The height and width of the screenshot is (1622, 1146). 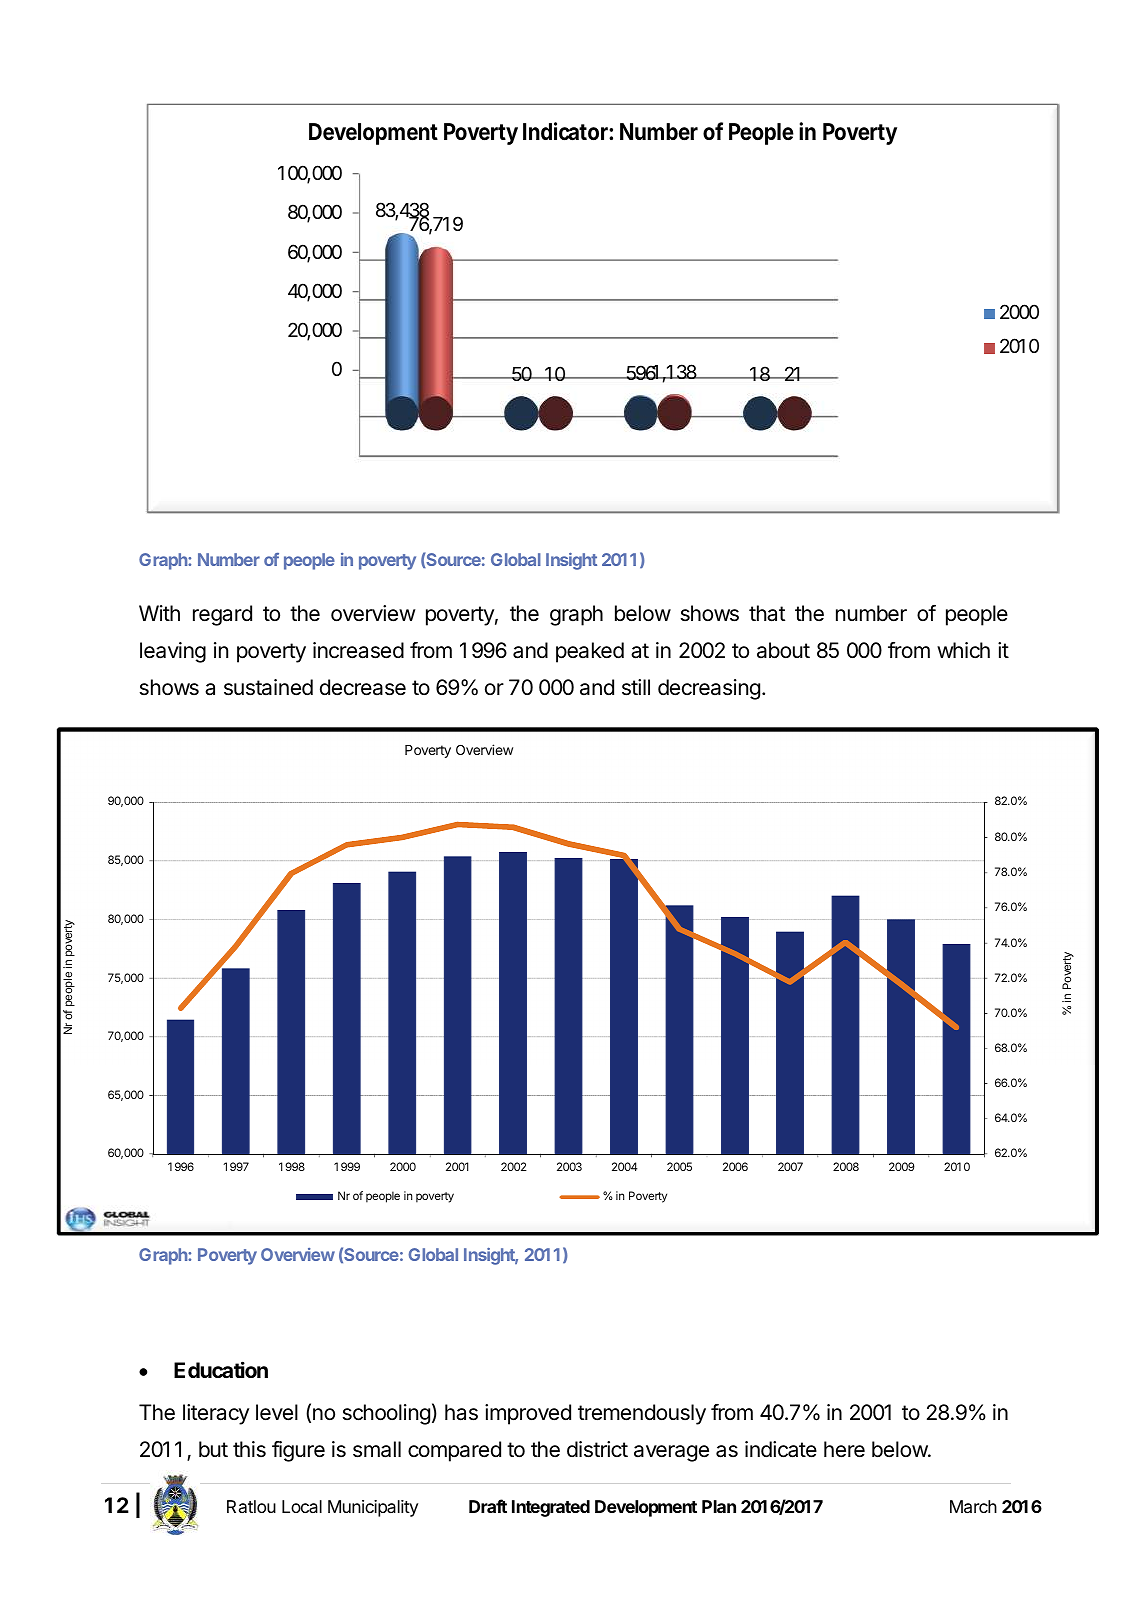 What do you see at coordinates (249, 1449) in the screenshot?
I see `this` at bounding box center [249, 1449].
